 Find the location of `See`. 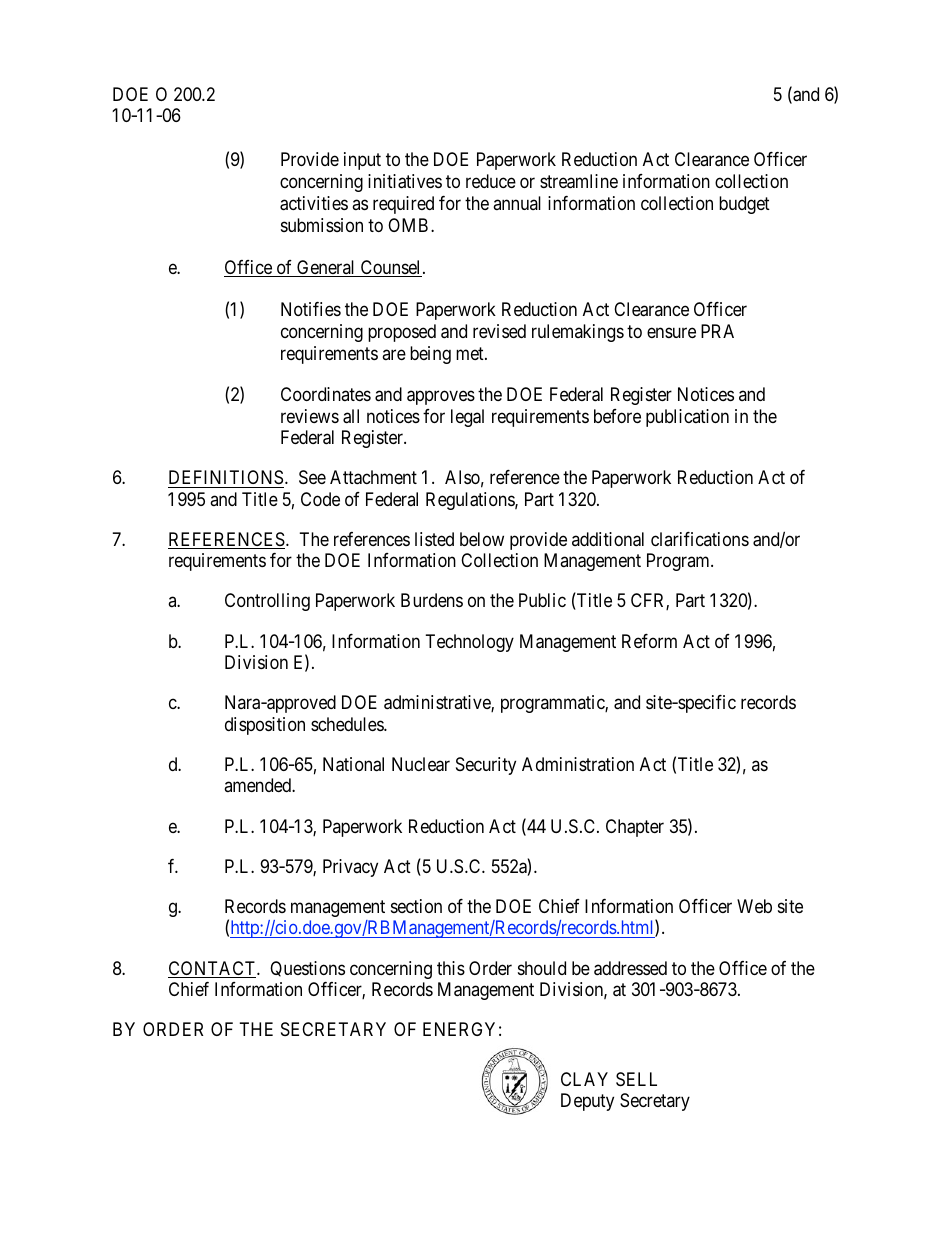

See is located at coordinates (312, 477).
